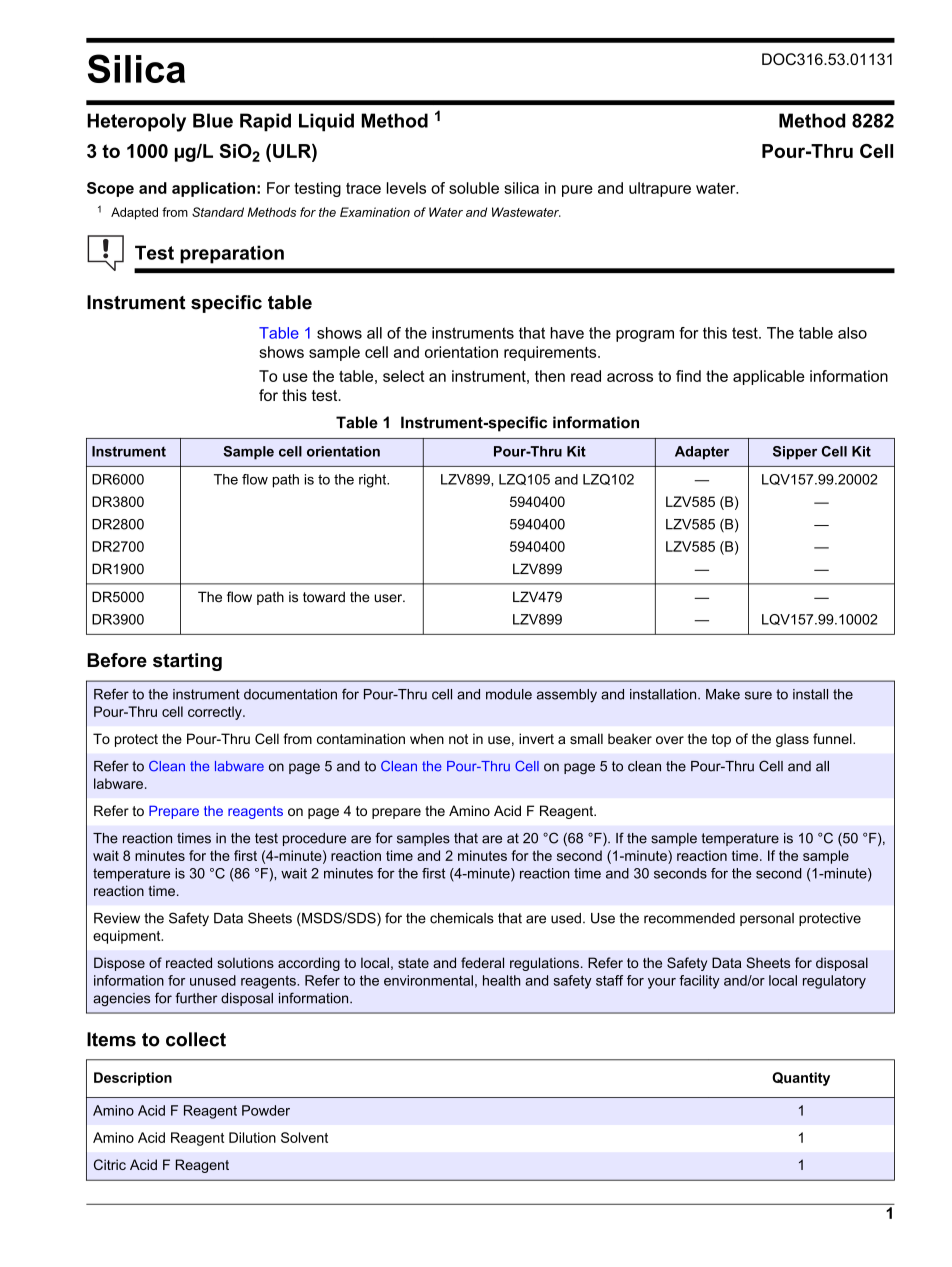 The width and height of the screenshot is (952, 1267). I want to click on Solvent, so click(304, 1137).
